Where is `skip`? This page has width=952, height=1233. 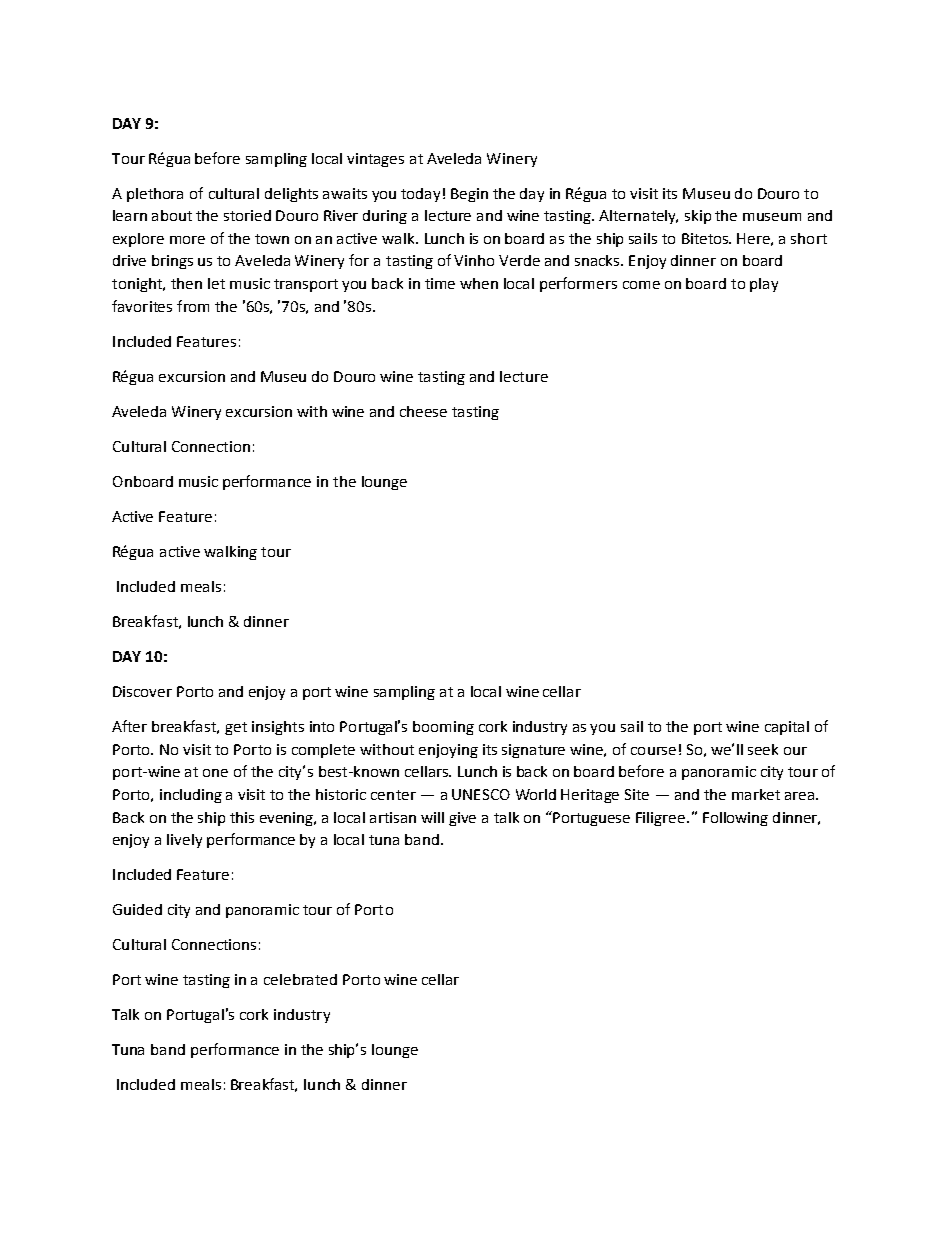
skip is located at coordinates (698, 217).
